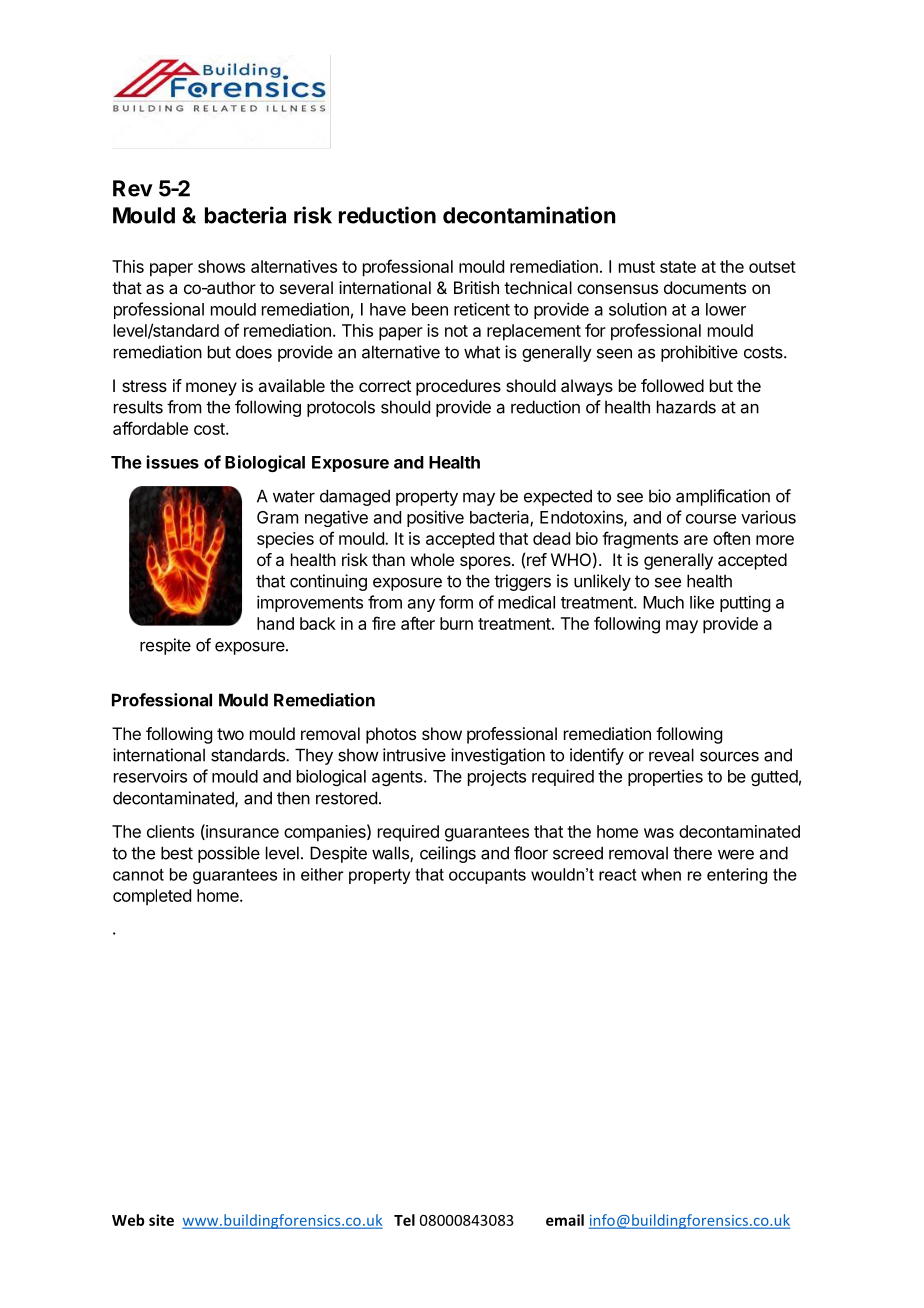 The image size is (924, 1308). I want to click on site, so click(161, 1220).
